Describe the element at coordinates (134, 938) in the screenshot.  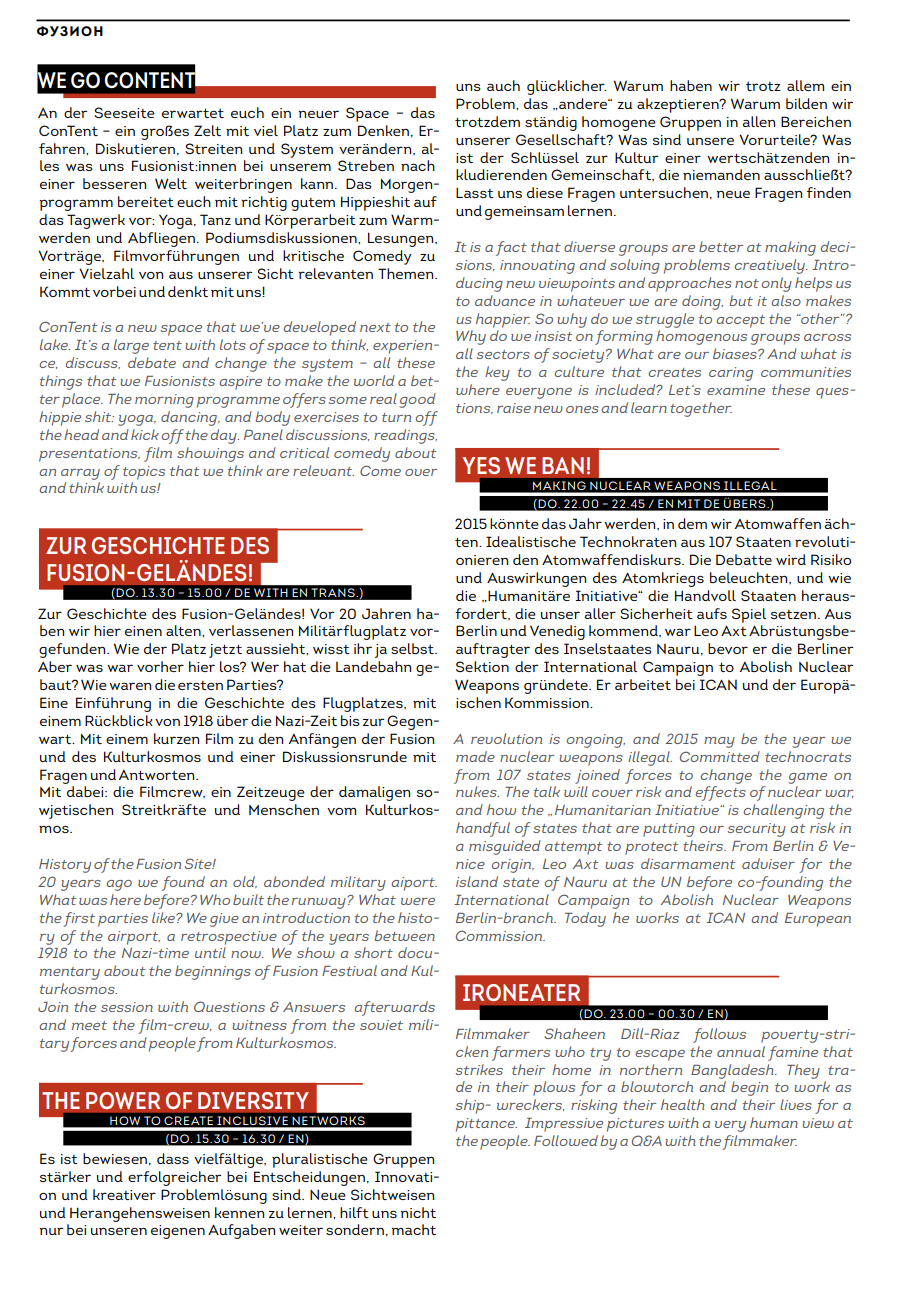
I see `airport` at that location.
